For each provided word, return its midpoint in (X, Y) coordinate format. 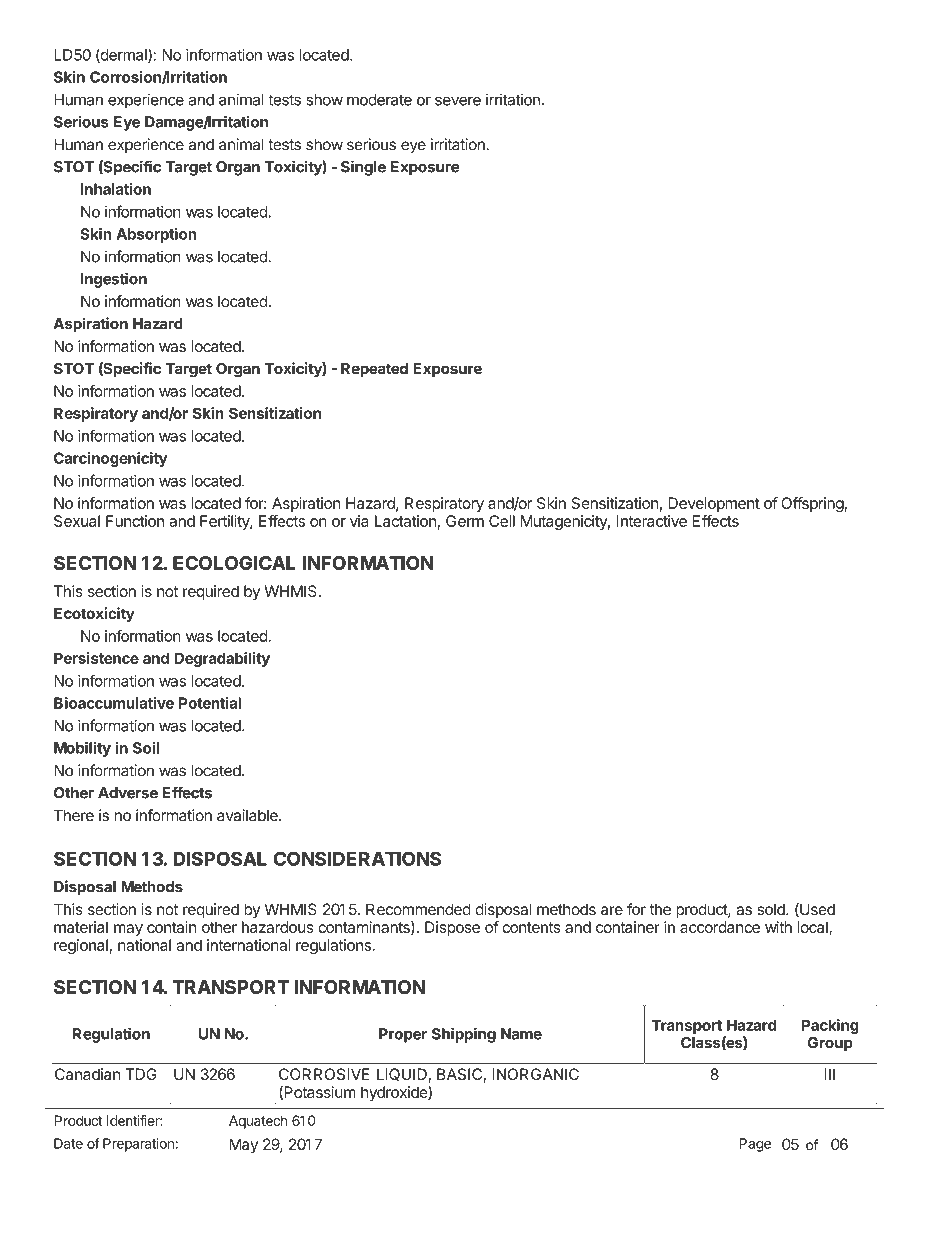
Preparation (138, 1145)
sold (772, 909)
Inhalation (116, 189)
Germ (465, 521)
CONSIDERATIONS (357, 859)
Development (714, 504)
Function (135, 521)
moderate (379, 100)
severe (458, 101)
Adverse (128, 793)
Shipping (464, 1035)
